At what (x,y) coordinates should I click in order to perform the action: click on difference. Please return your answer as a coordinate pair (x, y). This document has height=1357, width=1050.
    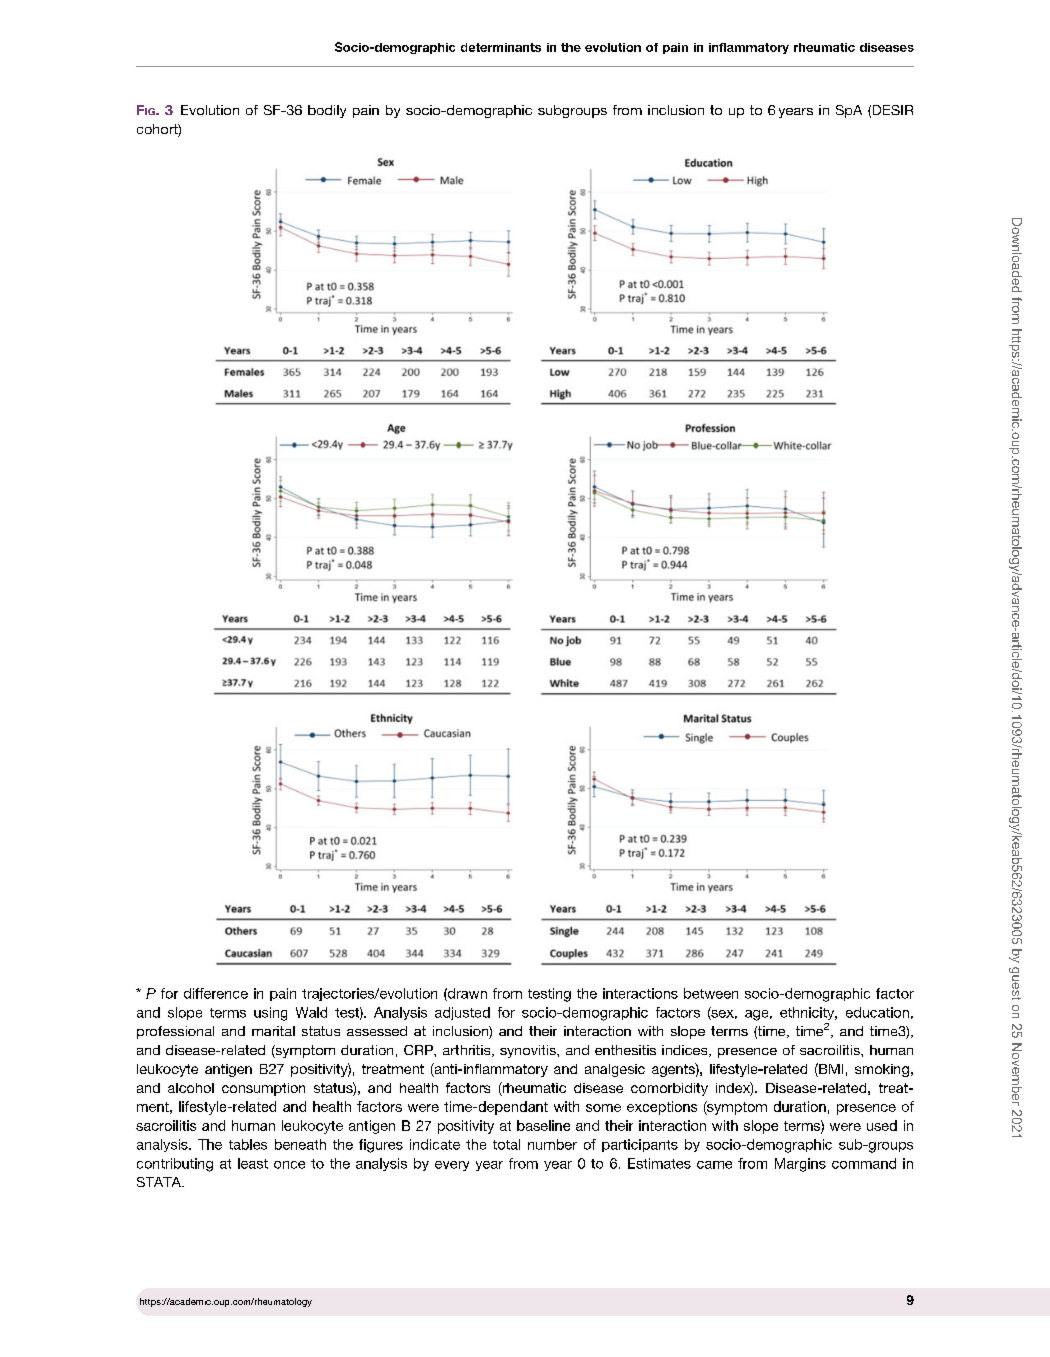
    Looking at the image, I should click on (216, 993).
